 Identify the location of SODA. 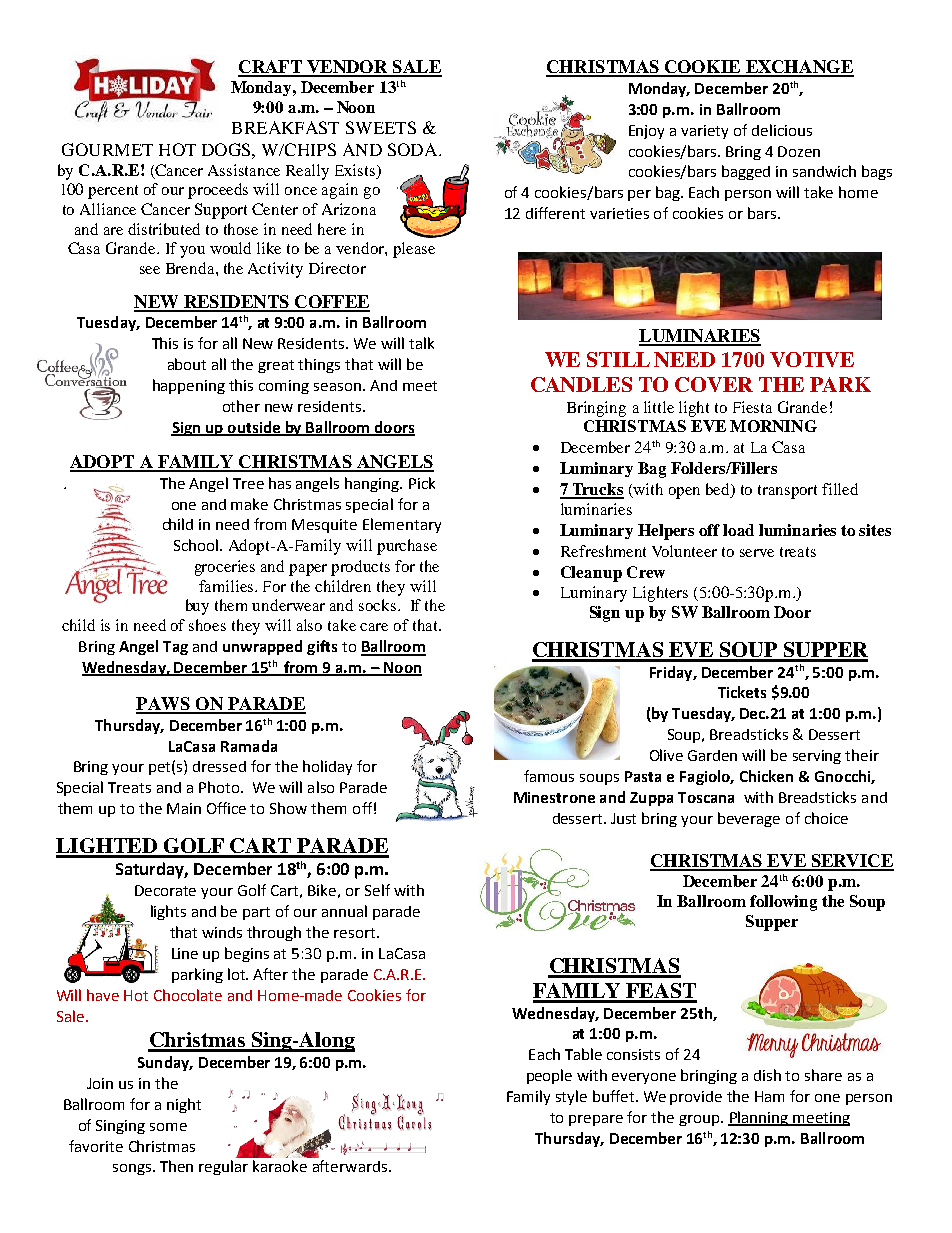
(414, 149).
